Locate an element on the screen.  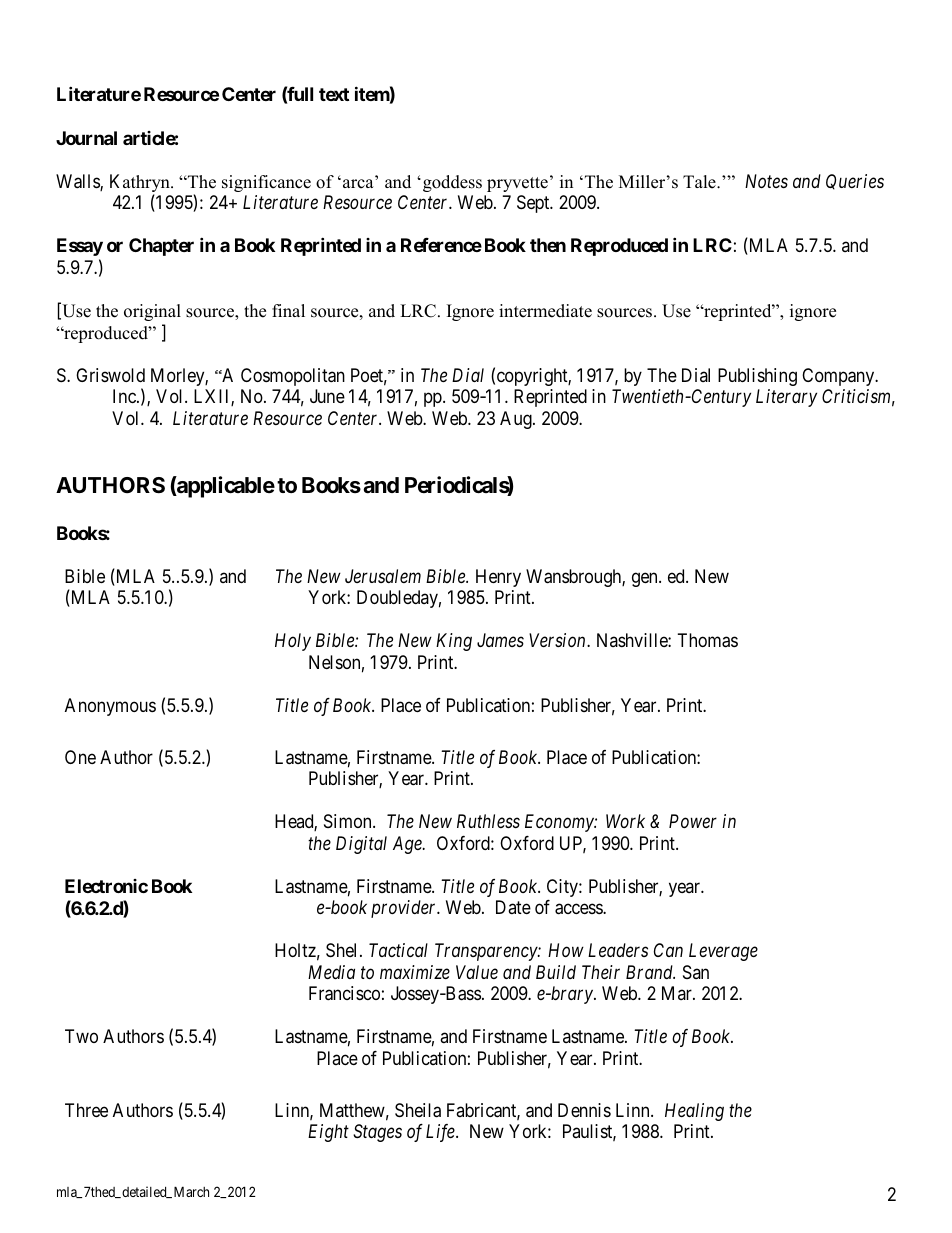
Journal is located at coordinates (86, 138).
